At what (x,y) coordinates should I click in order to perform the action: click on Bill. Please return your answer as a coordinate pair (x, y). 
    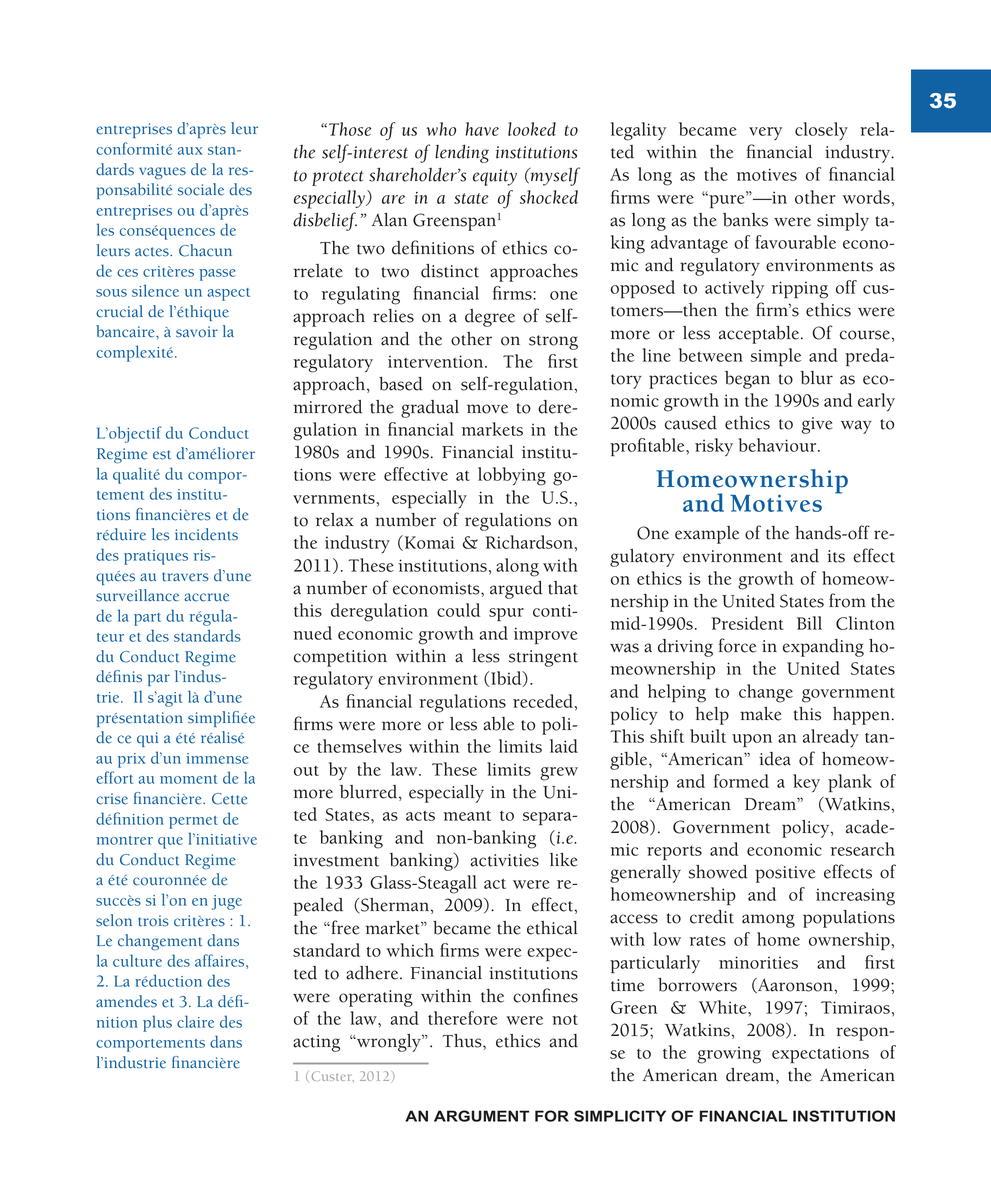
    Looking at the image, I should click on (809, 623).
